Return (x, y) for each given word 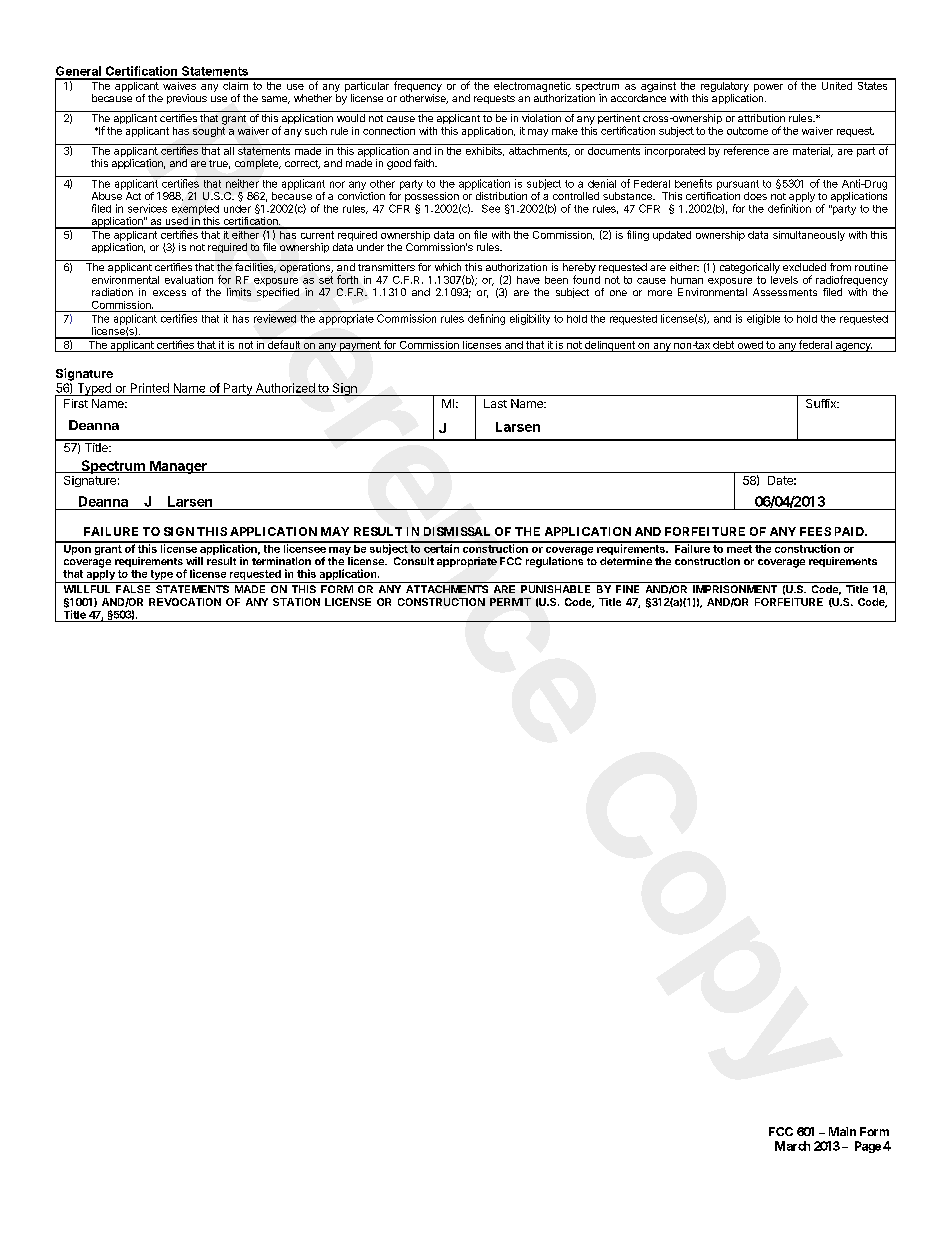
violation (541, 118)
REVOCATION (185, 602)
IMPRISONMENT (735, 589)
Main (842, 1131)
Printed (150, 388)
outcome (747, 131)
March (792, 1146)
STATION (296, 602)
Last (495, 403)
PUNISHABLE (555, 589)
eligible (763, 319)
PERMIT (510, 602)
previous (187, 99)
